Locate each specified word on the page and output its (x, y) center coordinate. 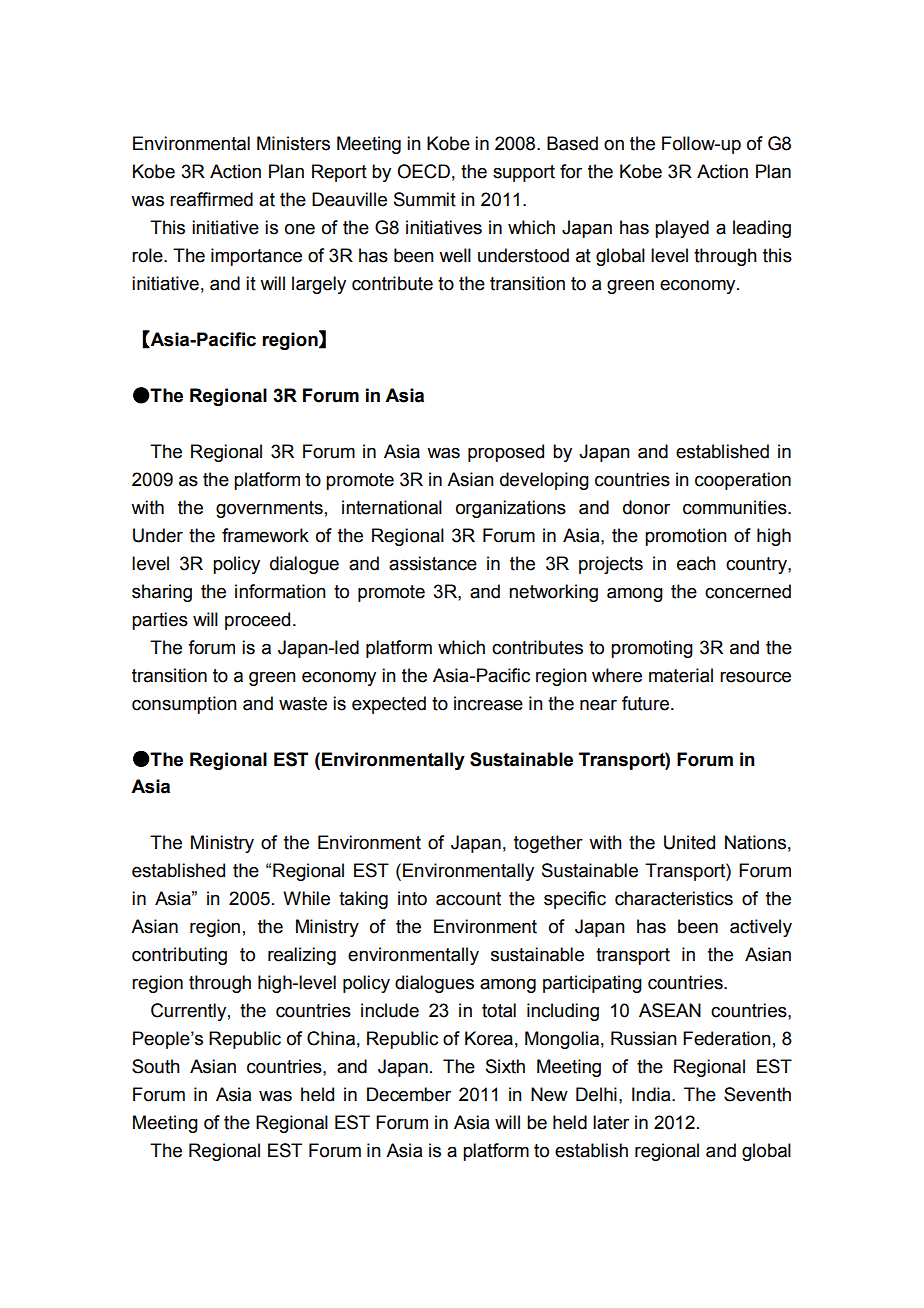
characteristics (674, 898)
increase (488, 703)
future (645, 703)
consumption (184, 705)
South (156, 1066)
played (682, 229)
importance (256, 257)
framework (265, 535)
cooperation (743, 481)
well (455, 255)
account (468, 899)
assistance (433, 563)
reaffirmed (211, 199)
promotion (686, 537)
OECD (423, 171)
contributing (179, 956)
